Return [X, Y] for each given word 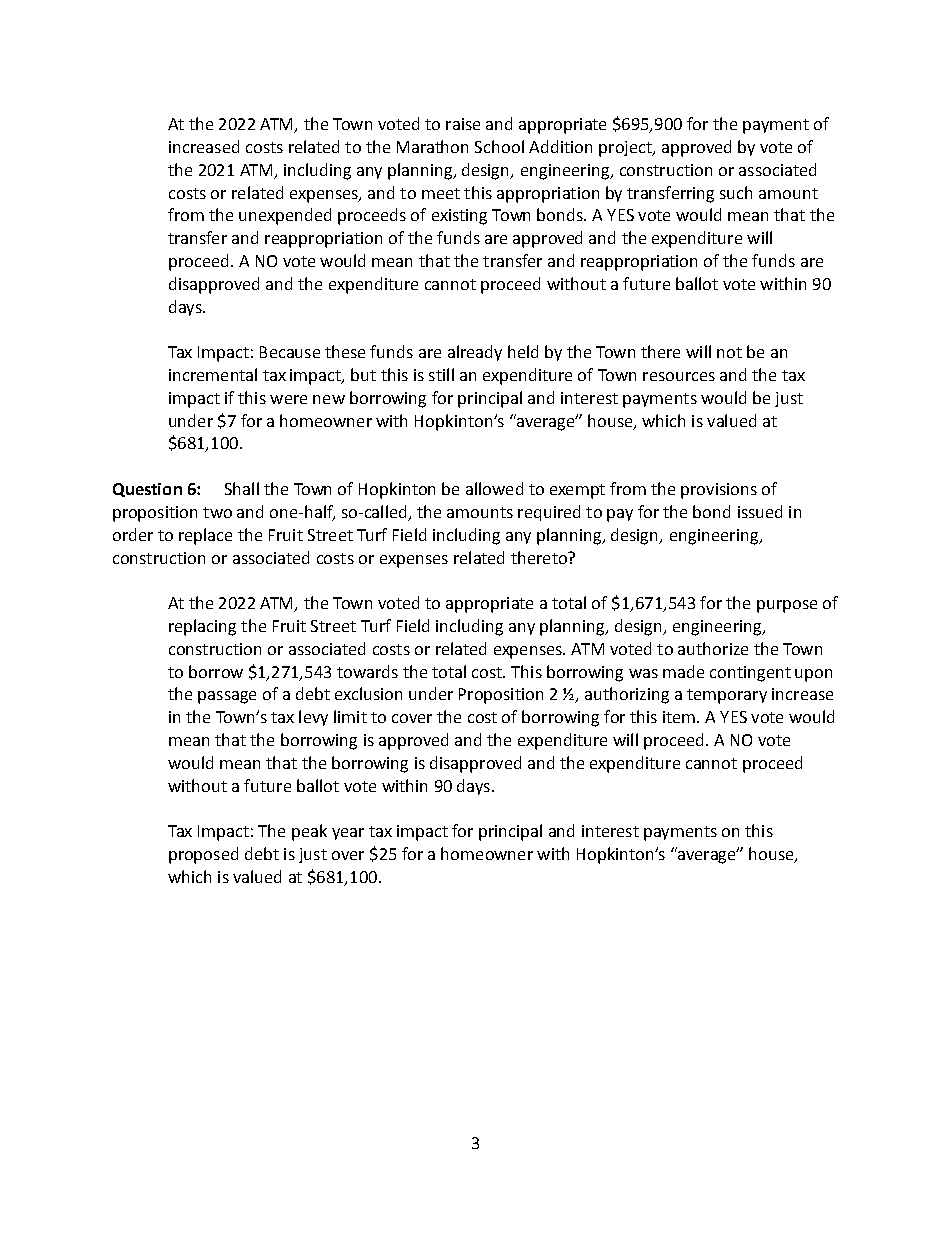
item [680, 717]
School [499, 146]
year [348, 834]
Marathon [432, 146]
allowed [494, 488]
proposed [203, 855]
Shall [242, 488]
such [736, 192]
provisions [719, 491]
